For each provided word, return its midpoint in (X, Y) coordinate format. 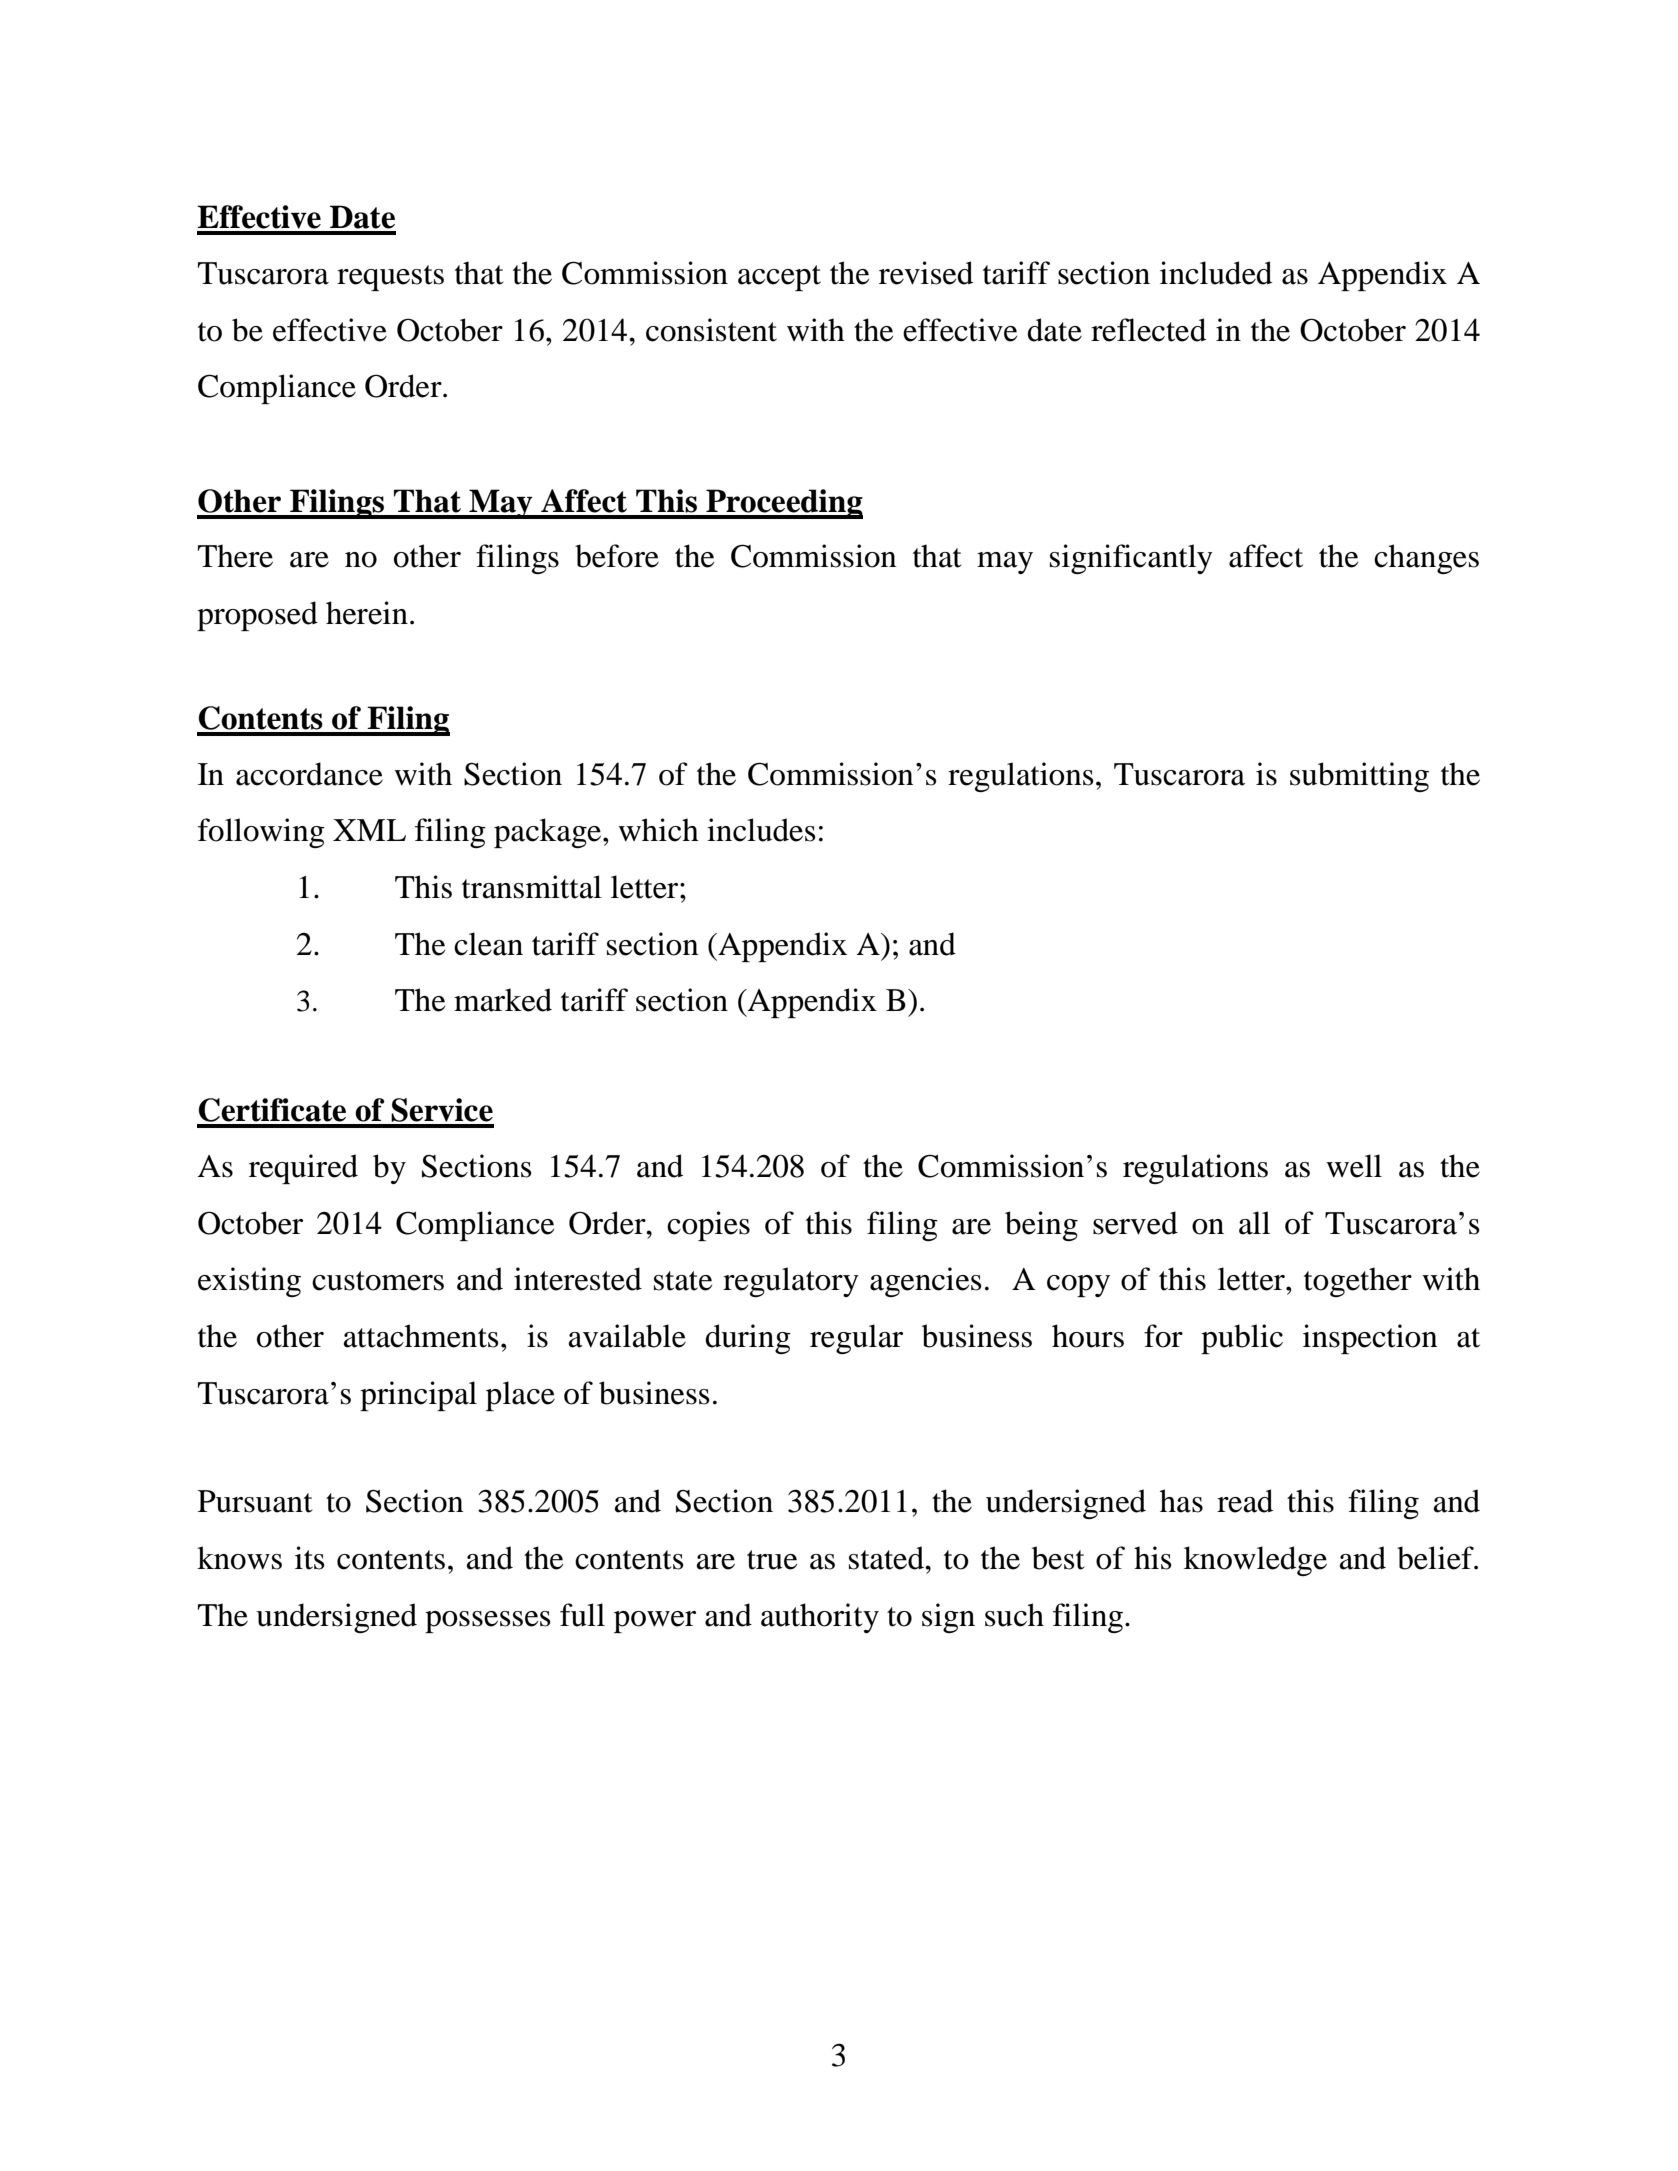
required (303, 1169)
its (310, 1558)
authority (820, 1618)
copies (708, 1226)
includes (761, 830)
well (1354, 1166)
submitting (1359, 777)
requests (390, 278)
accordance (309, 774)
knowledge (1255, 1561)
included (1216, 273)
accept (779, 278)
